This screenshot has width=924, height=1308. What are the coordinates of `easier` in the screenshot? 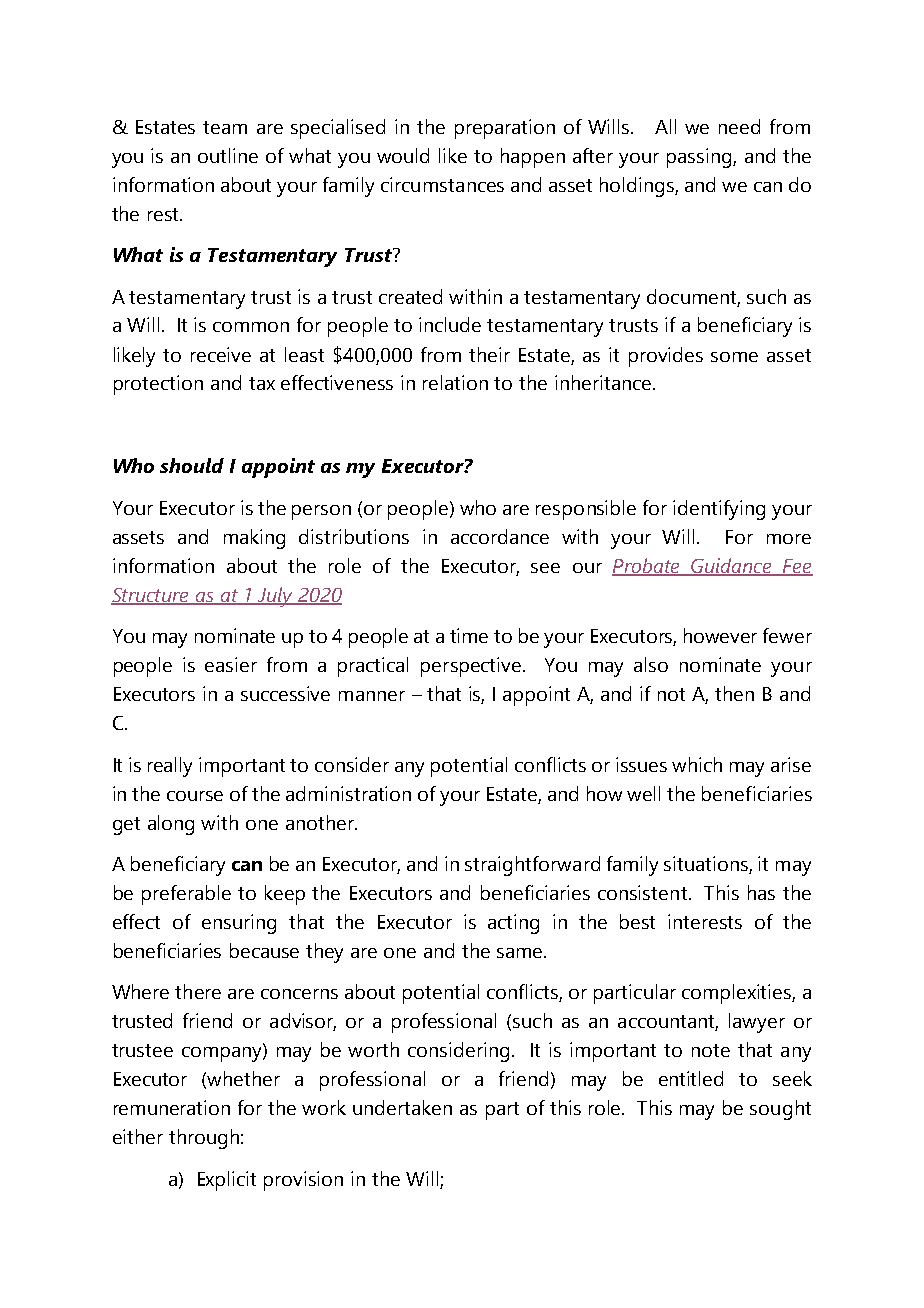 It's located at (231, 664).
